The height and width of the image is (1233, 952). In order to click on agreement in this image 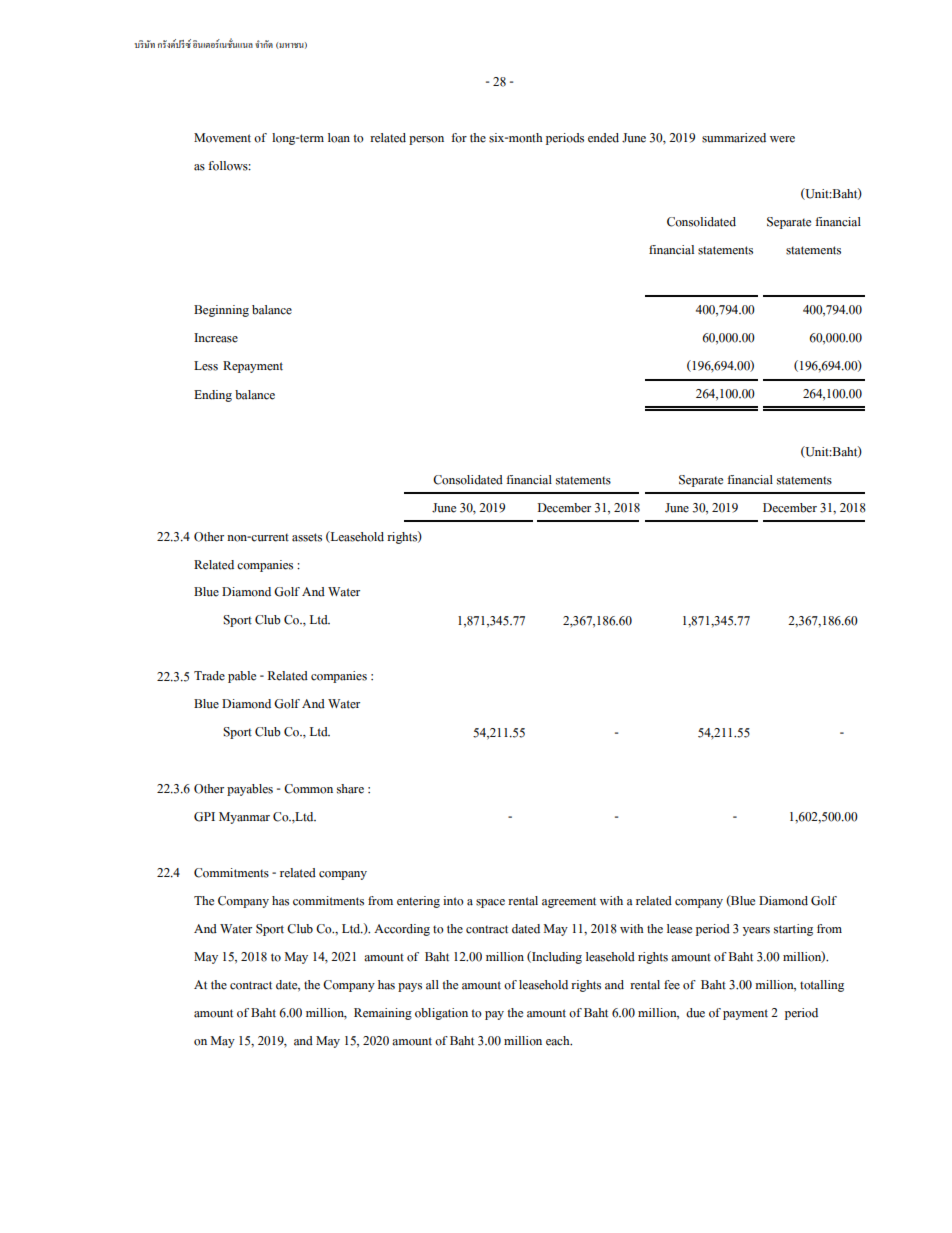, I will do `click(569, 902)`.
